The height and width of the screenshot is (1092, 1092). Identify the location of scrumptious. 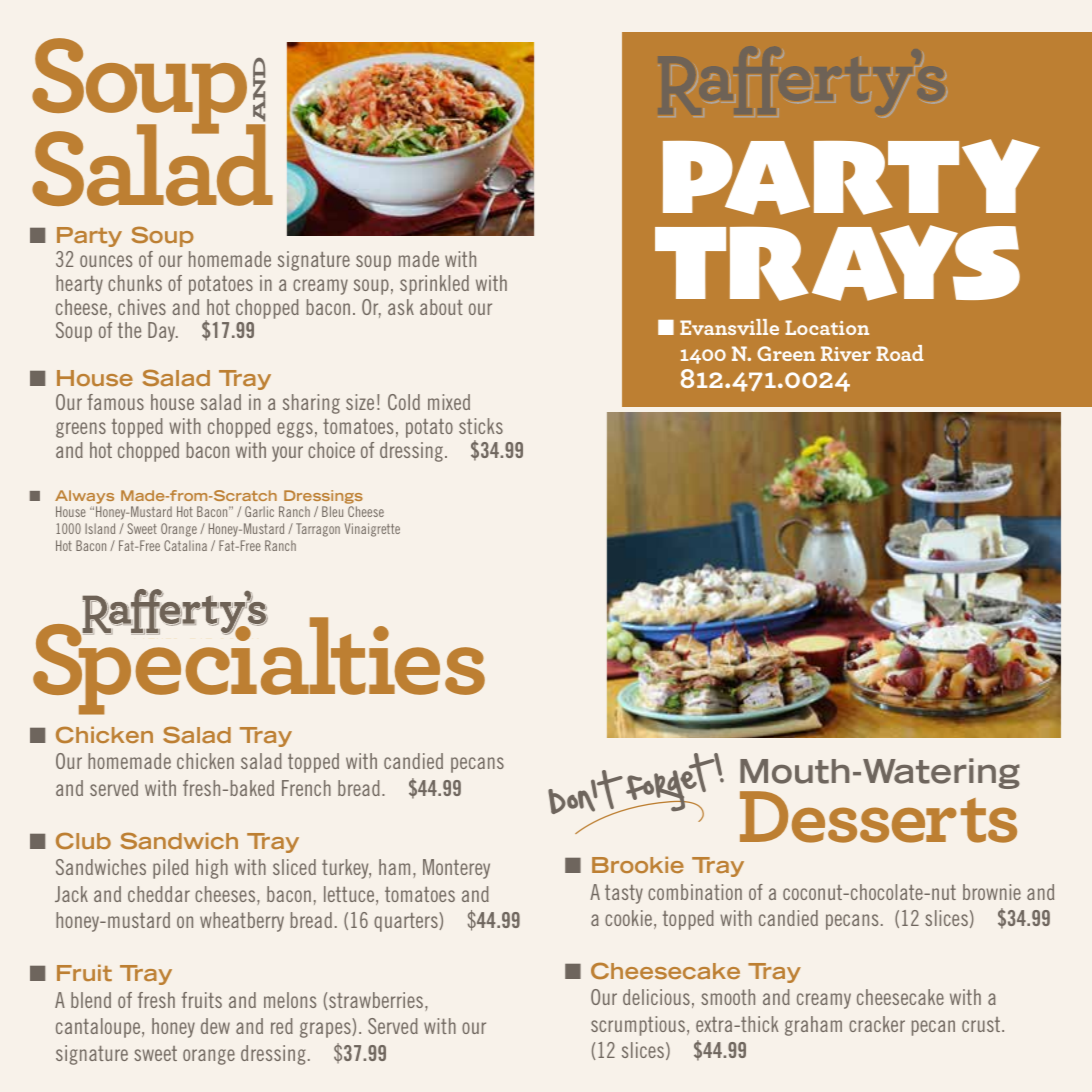
(638, 1026).
